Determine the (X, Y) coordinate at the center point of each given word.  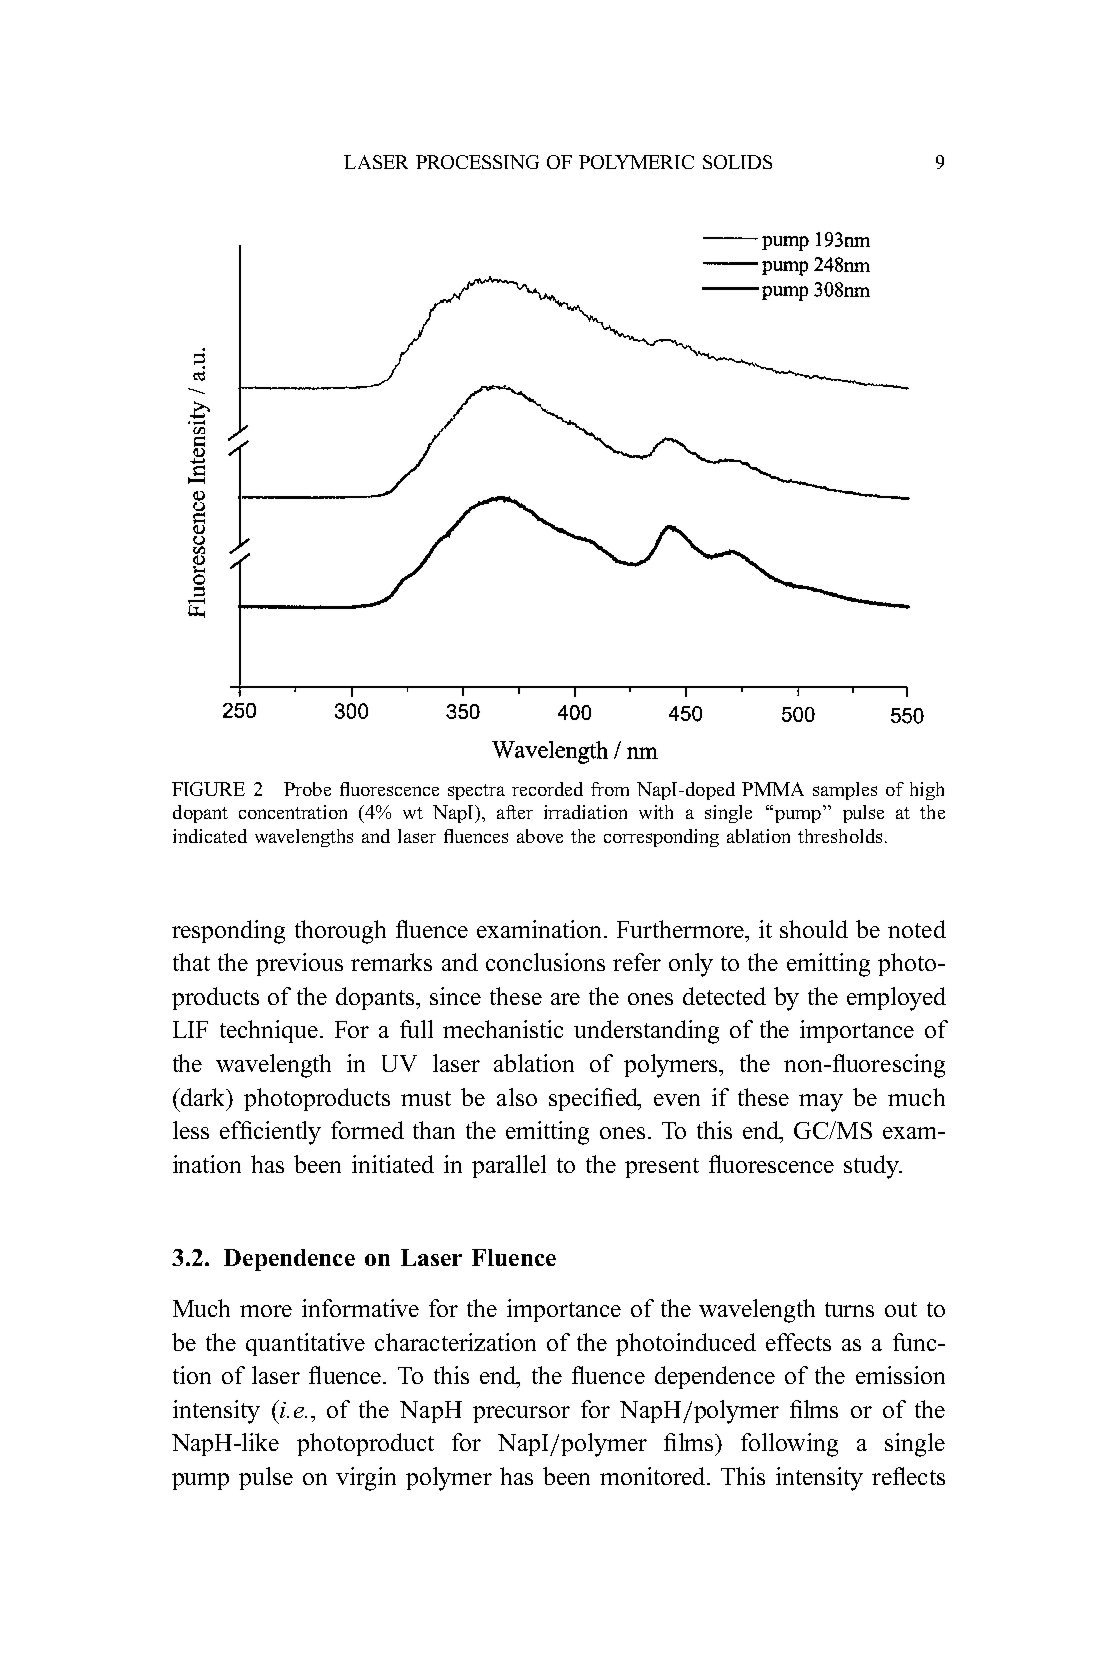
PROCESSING (477, 162)
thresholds (840, 836)
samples (845, 791)
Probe (307, 789)
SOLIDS (737, 162)
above (540, 836)
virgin (366, 1479)
